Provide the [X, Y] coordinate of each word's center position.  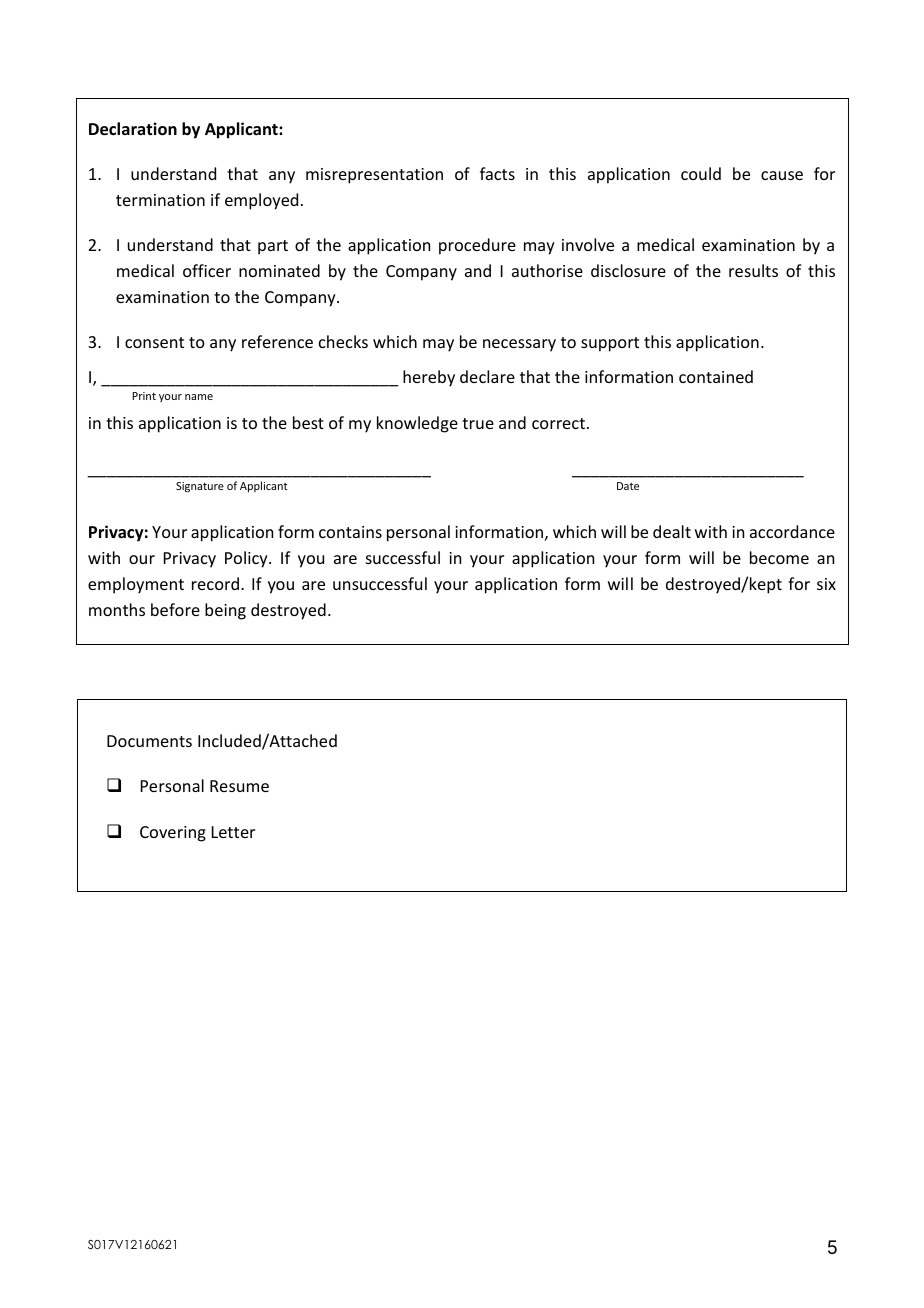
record [215, 583]
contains [350, 532]
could [701, 173]
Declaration [133, 129]
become [779, 557]
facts [497, 173]
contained [716, 376]
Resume [239, 786]
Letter [233, 832]
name [199, 397]
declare [487, 376]
